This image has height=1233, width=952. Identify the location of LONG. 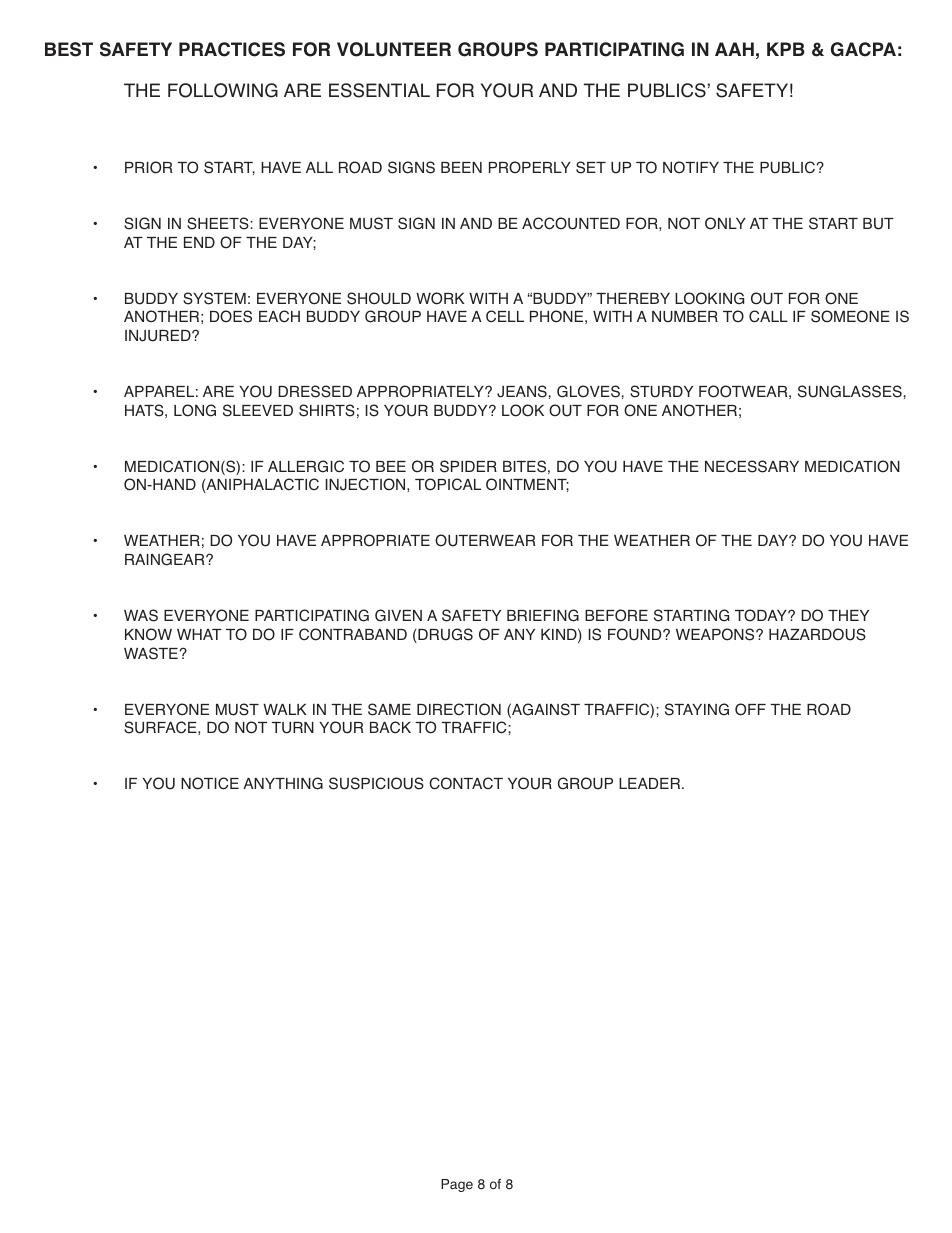
(195, 410).
